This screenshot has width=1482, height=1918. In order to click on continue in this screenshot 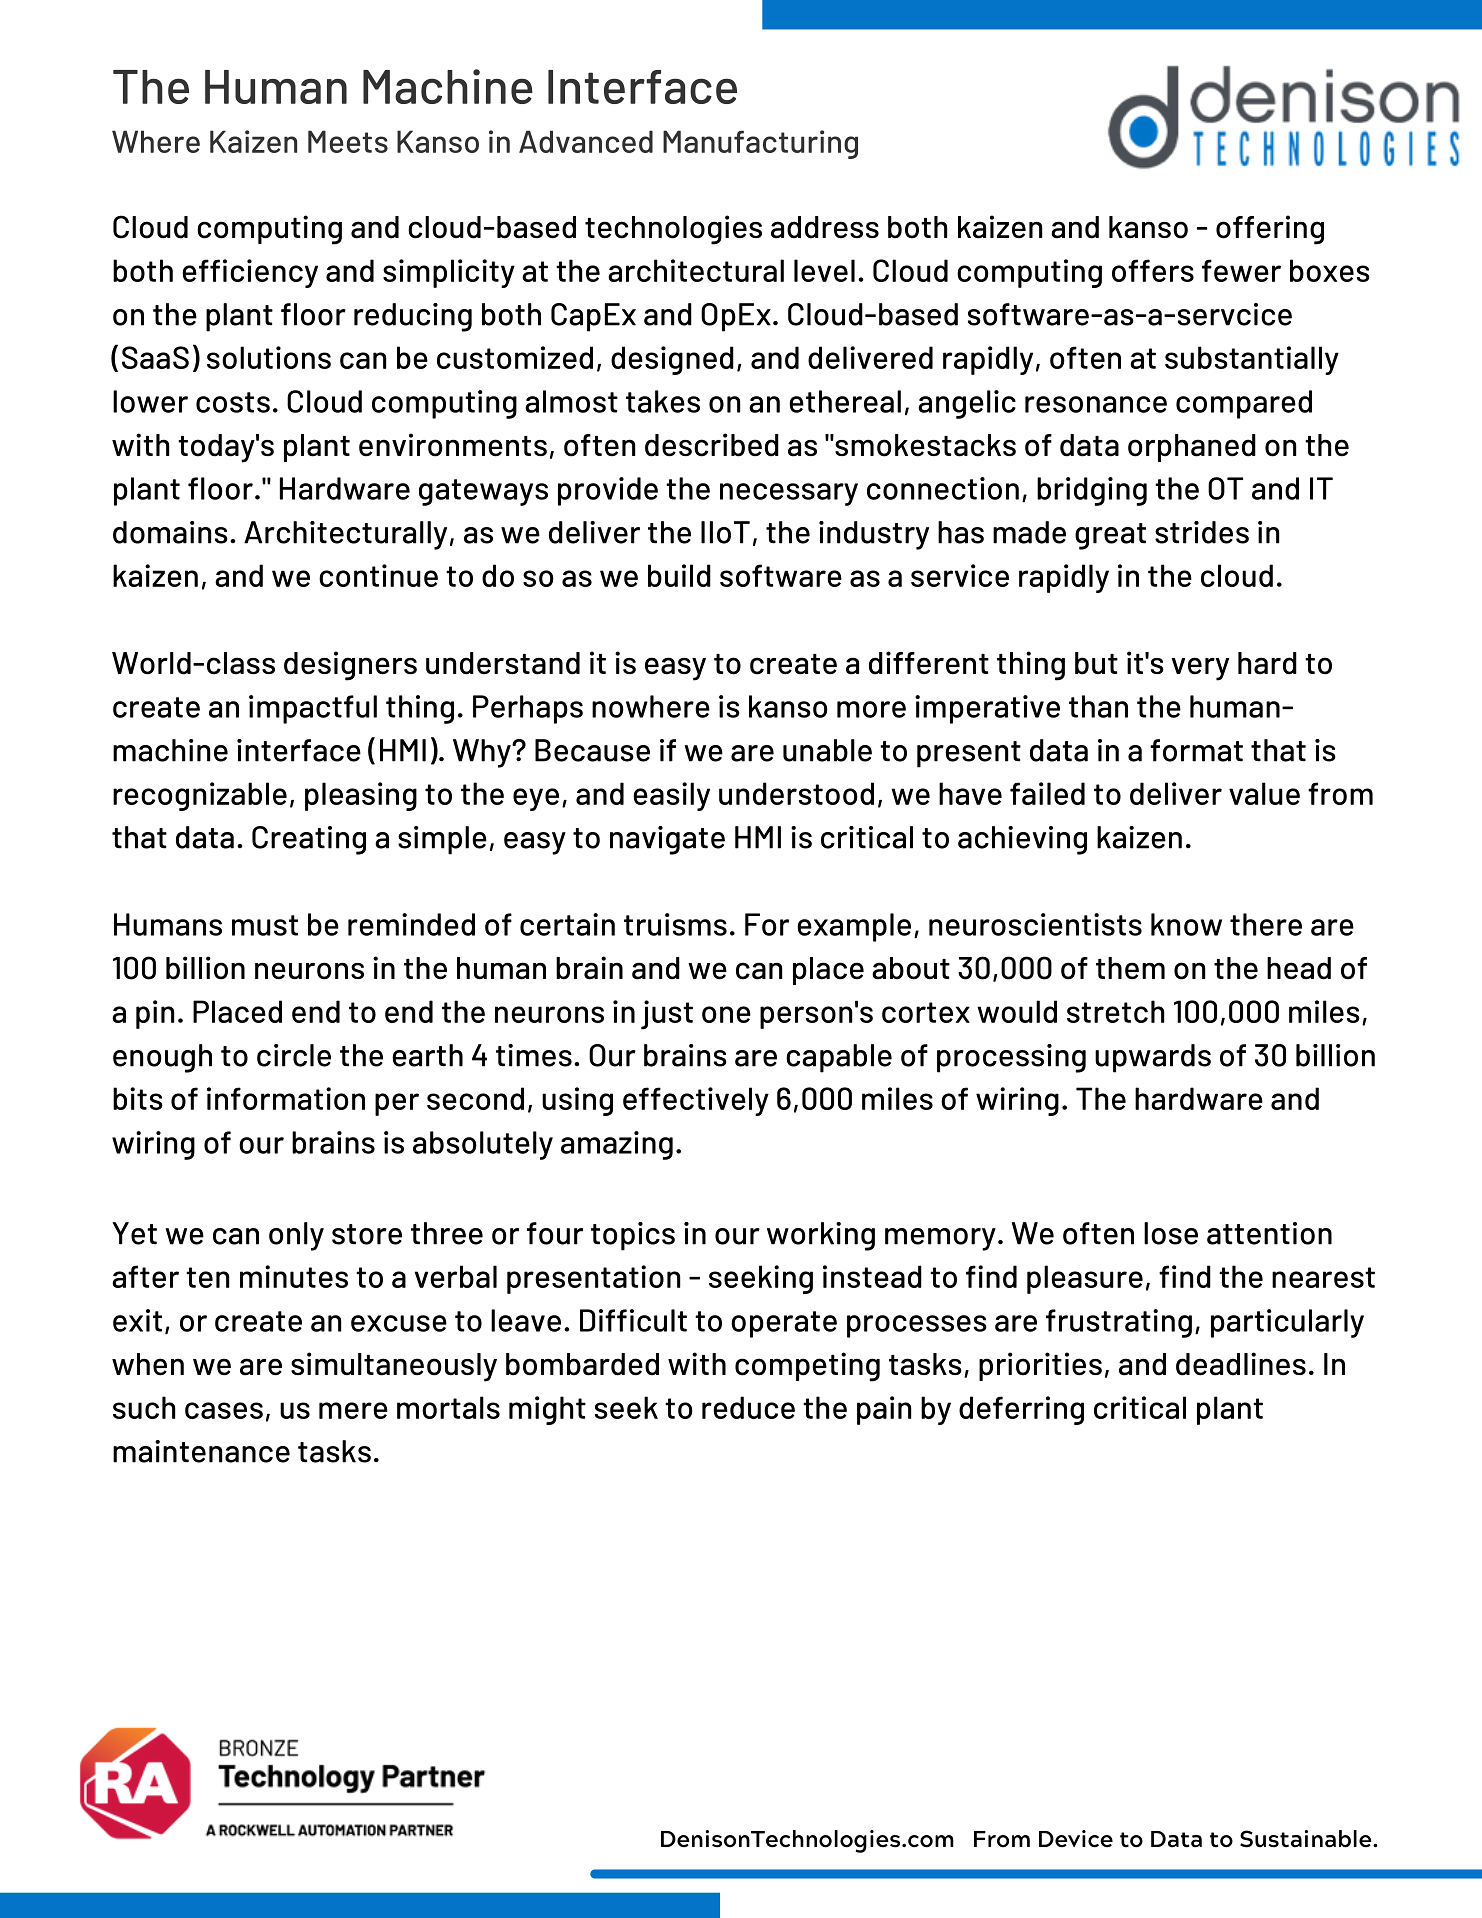, I will do `click(378, 575)`.
